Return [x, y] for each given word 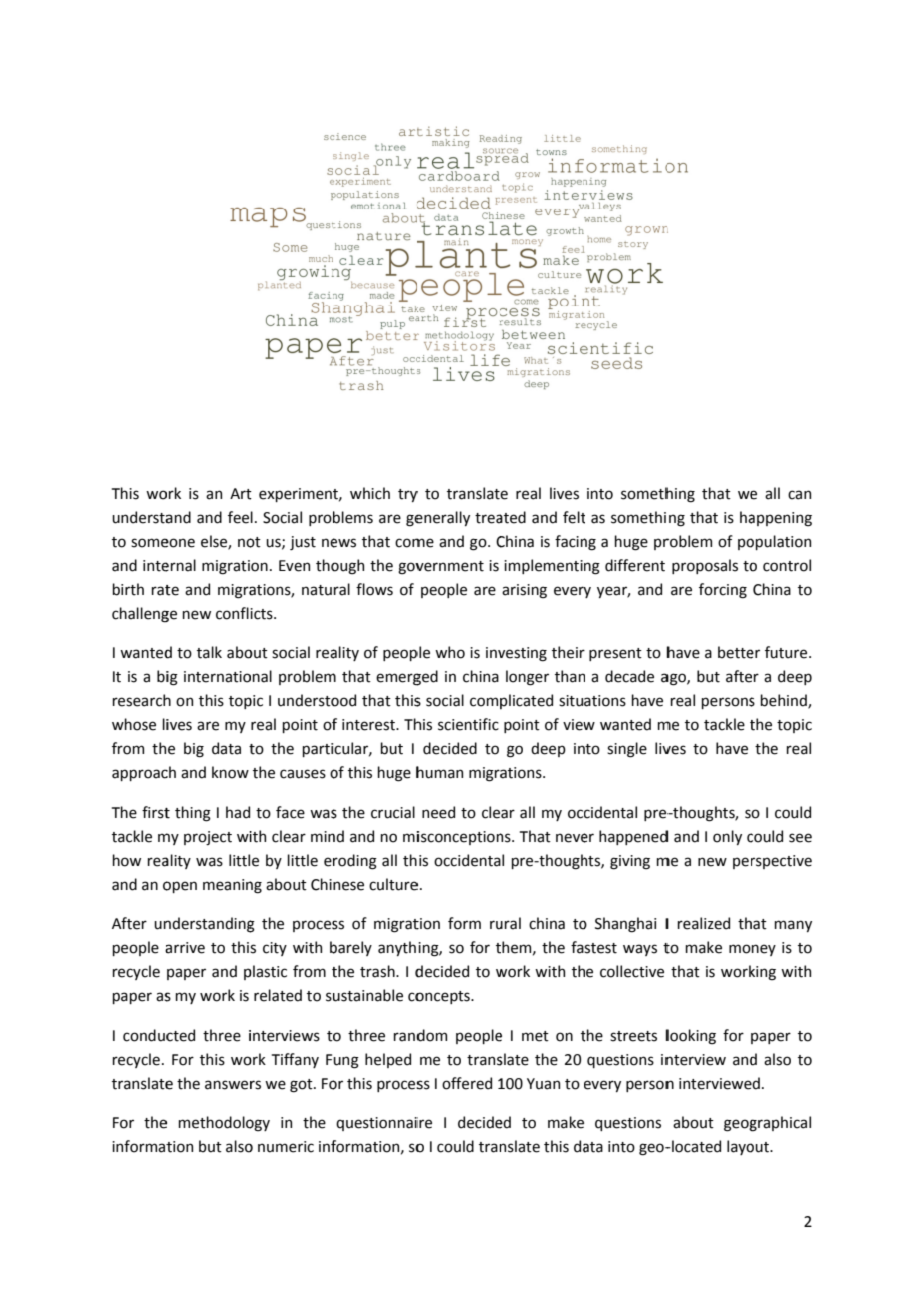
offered [467, 1083]
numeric [286, 1147]
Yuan [543, 1084]
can [799, 495]
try [408, 495]
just [303, 543]
